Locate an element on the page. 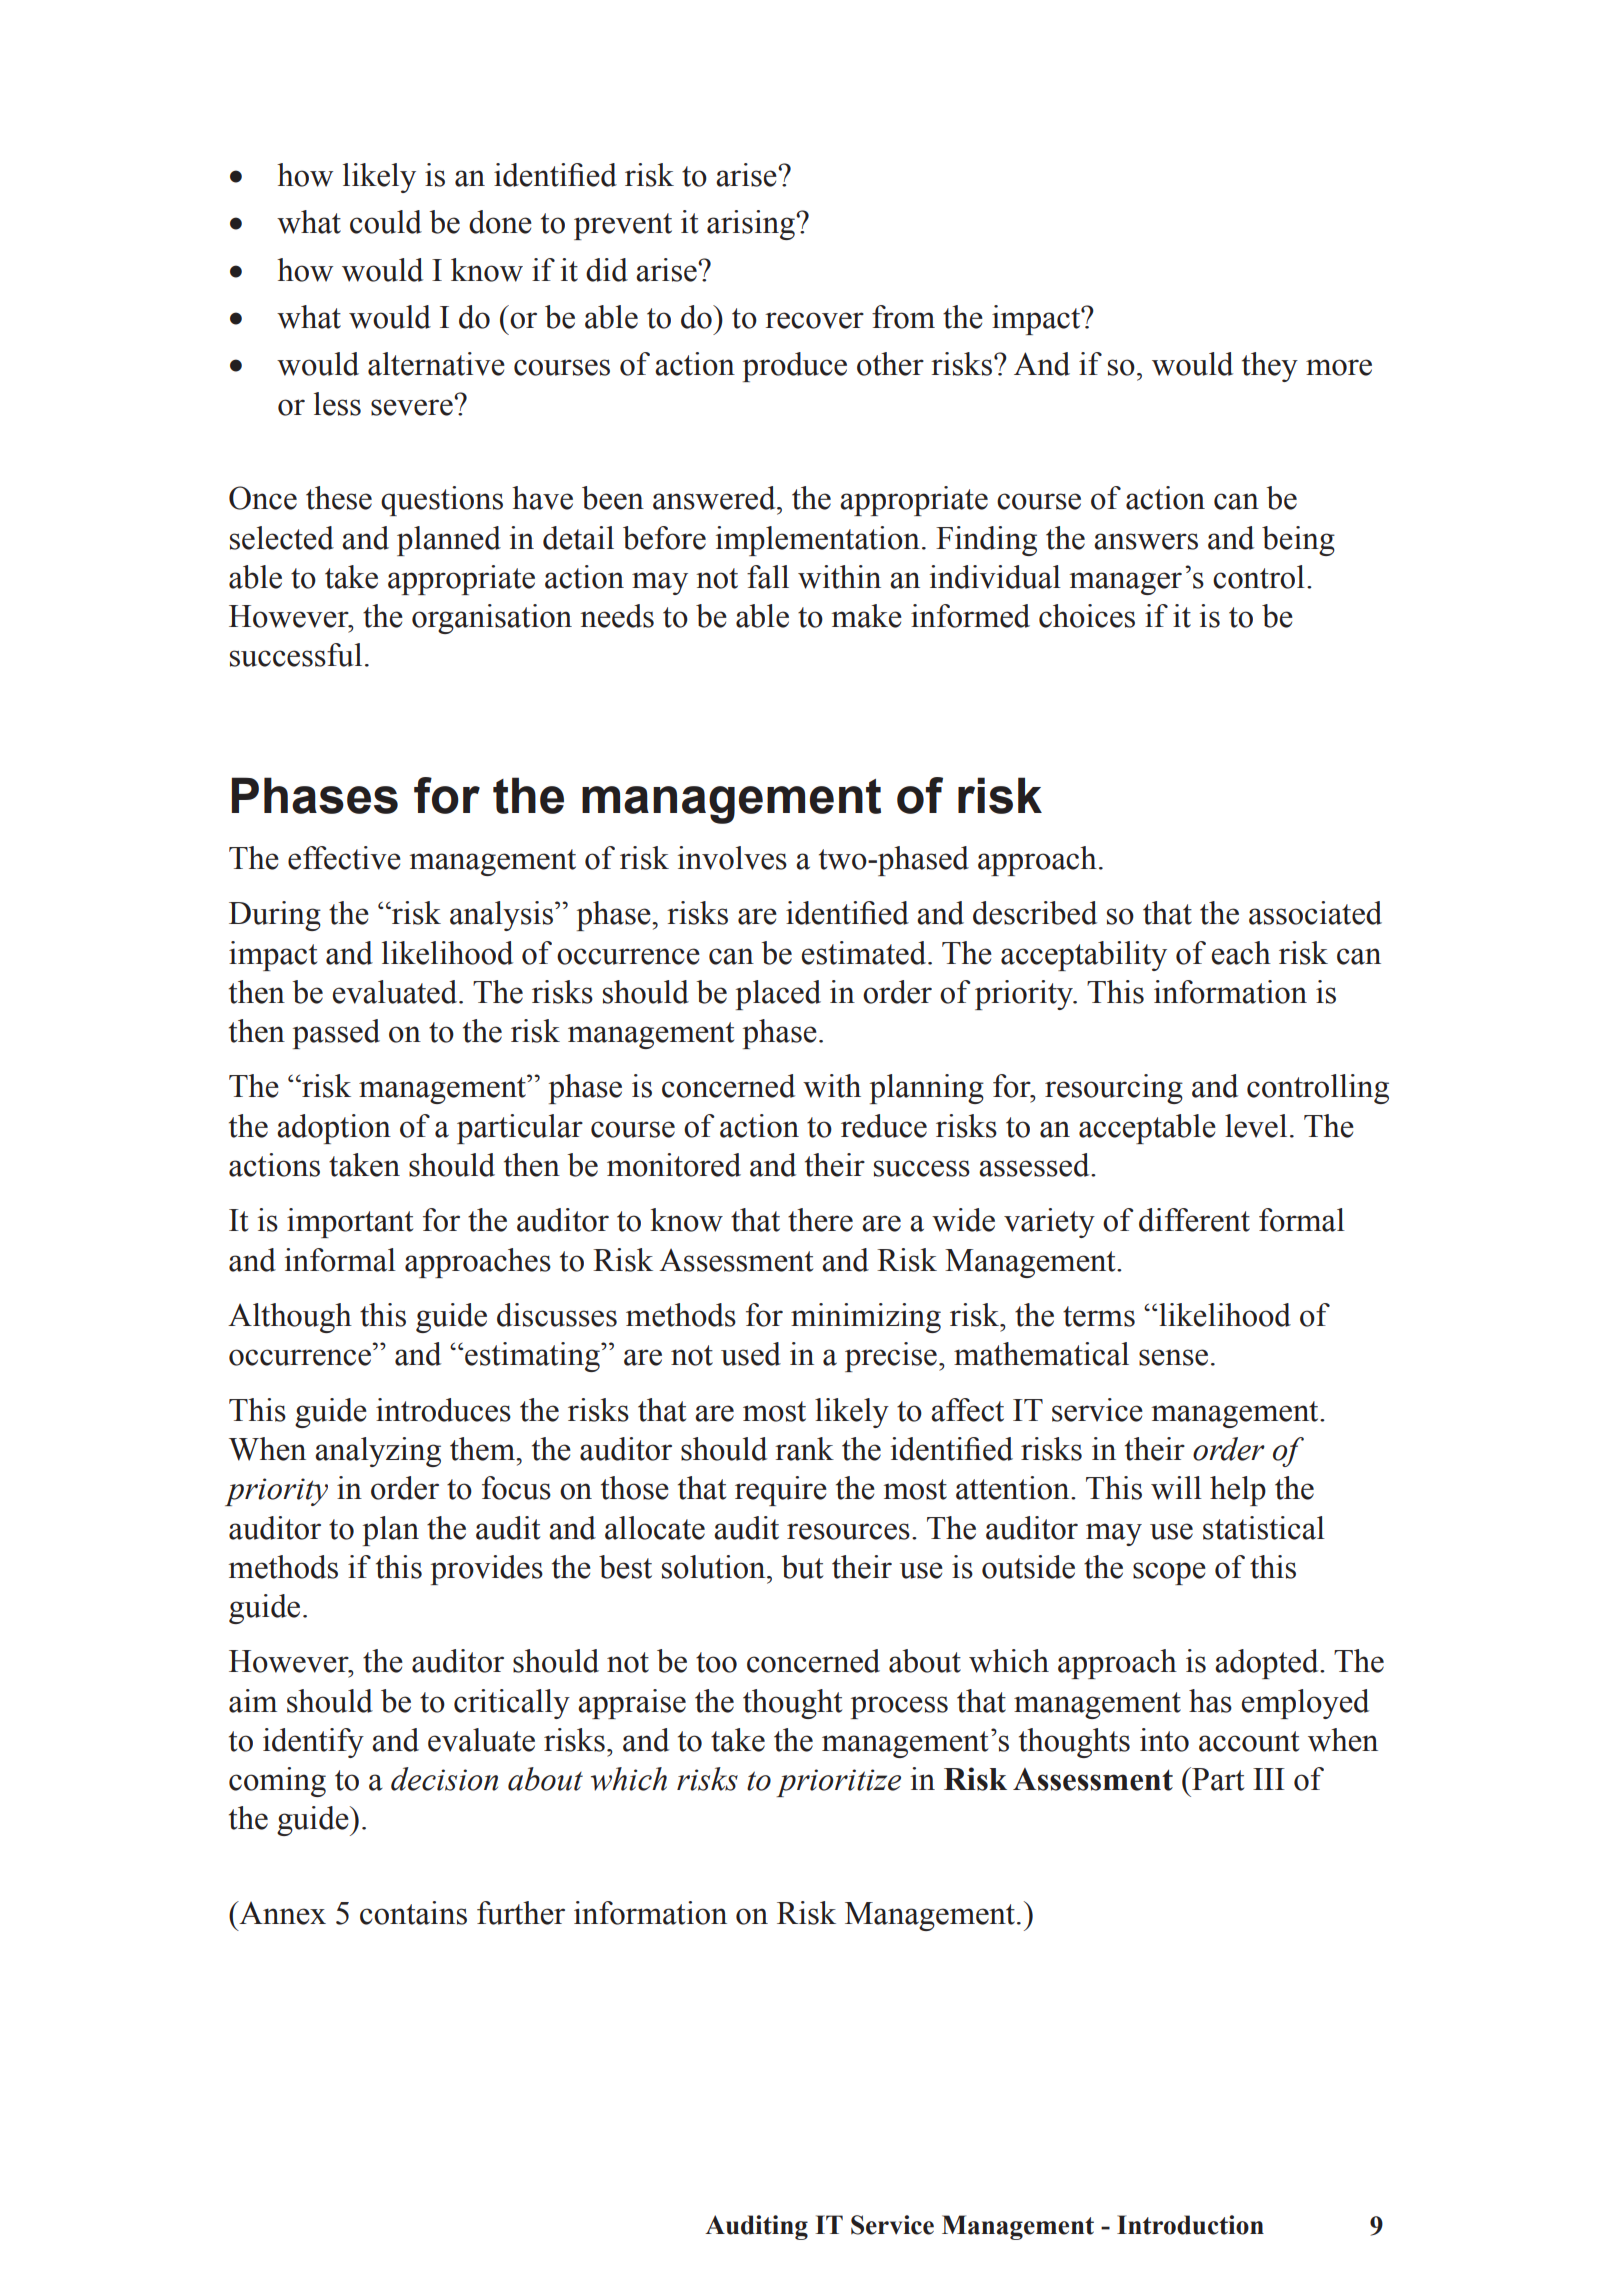 The image size is (1620, 2292). different is located at coordinates (1194, 1220).
